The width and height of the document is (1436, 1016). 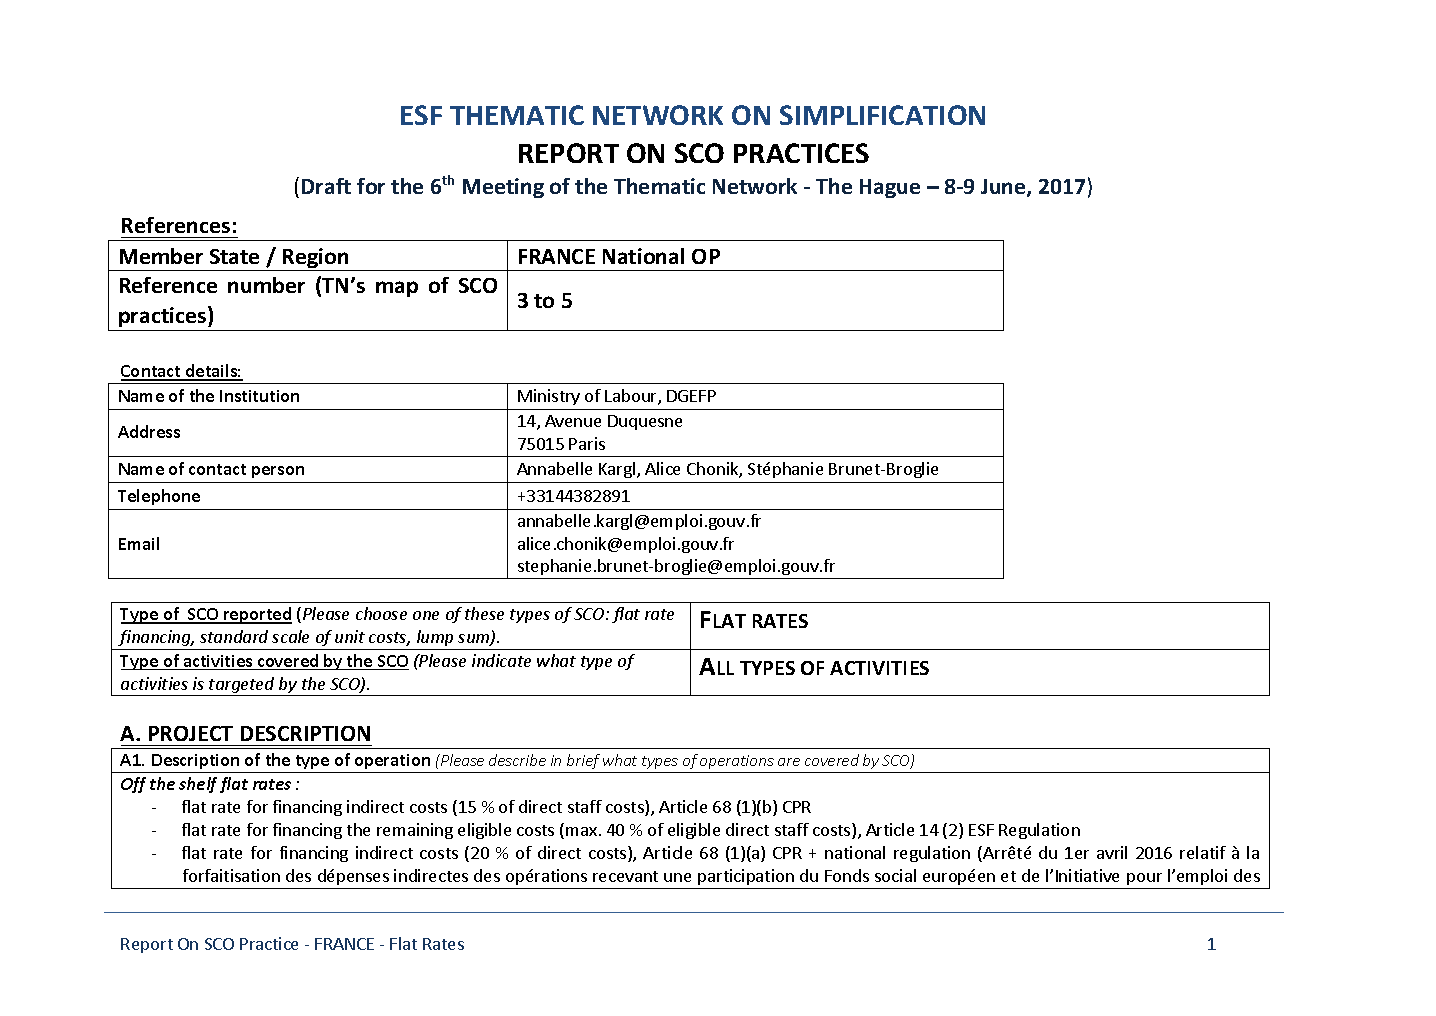 I want to click on max, so click(x=581, y=831).
